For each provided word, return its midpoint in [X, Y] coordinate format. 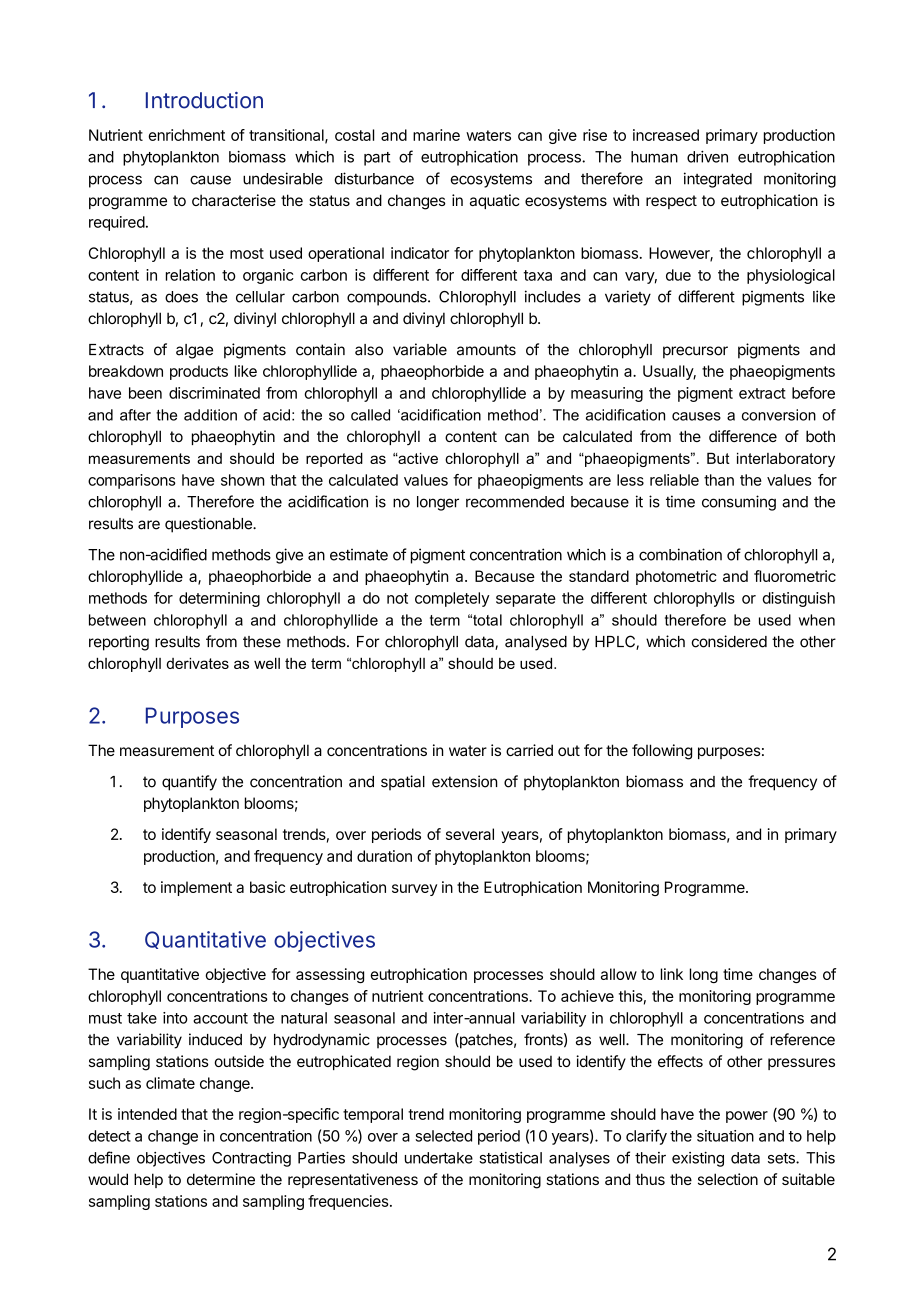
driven [707, 157]
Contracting [251, 1159]
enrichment [186, 135]
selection [728, 1179]
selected [443, 1136]
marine [436, 135]
